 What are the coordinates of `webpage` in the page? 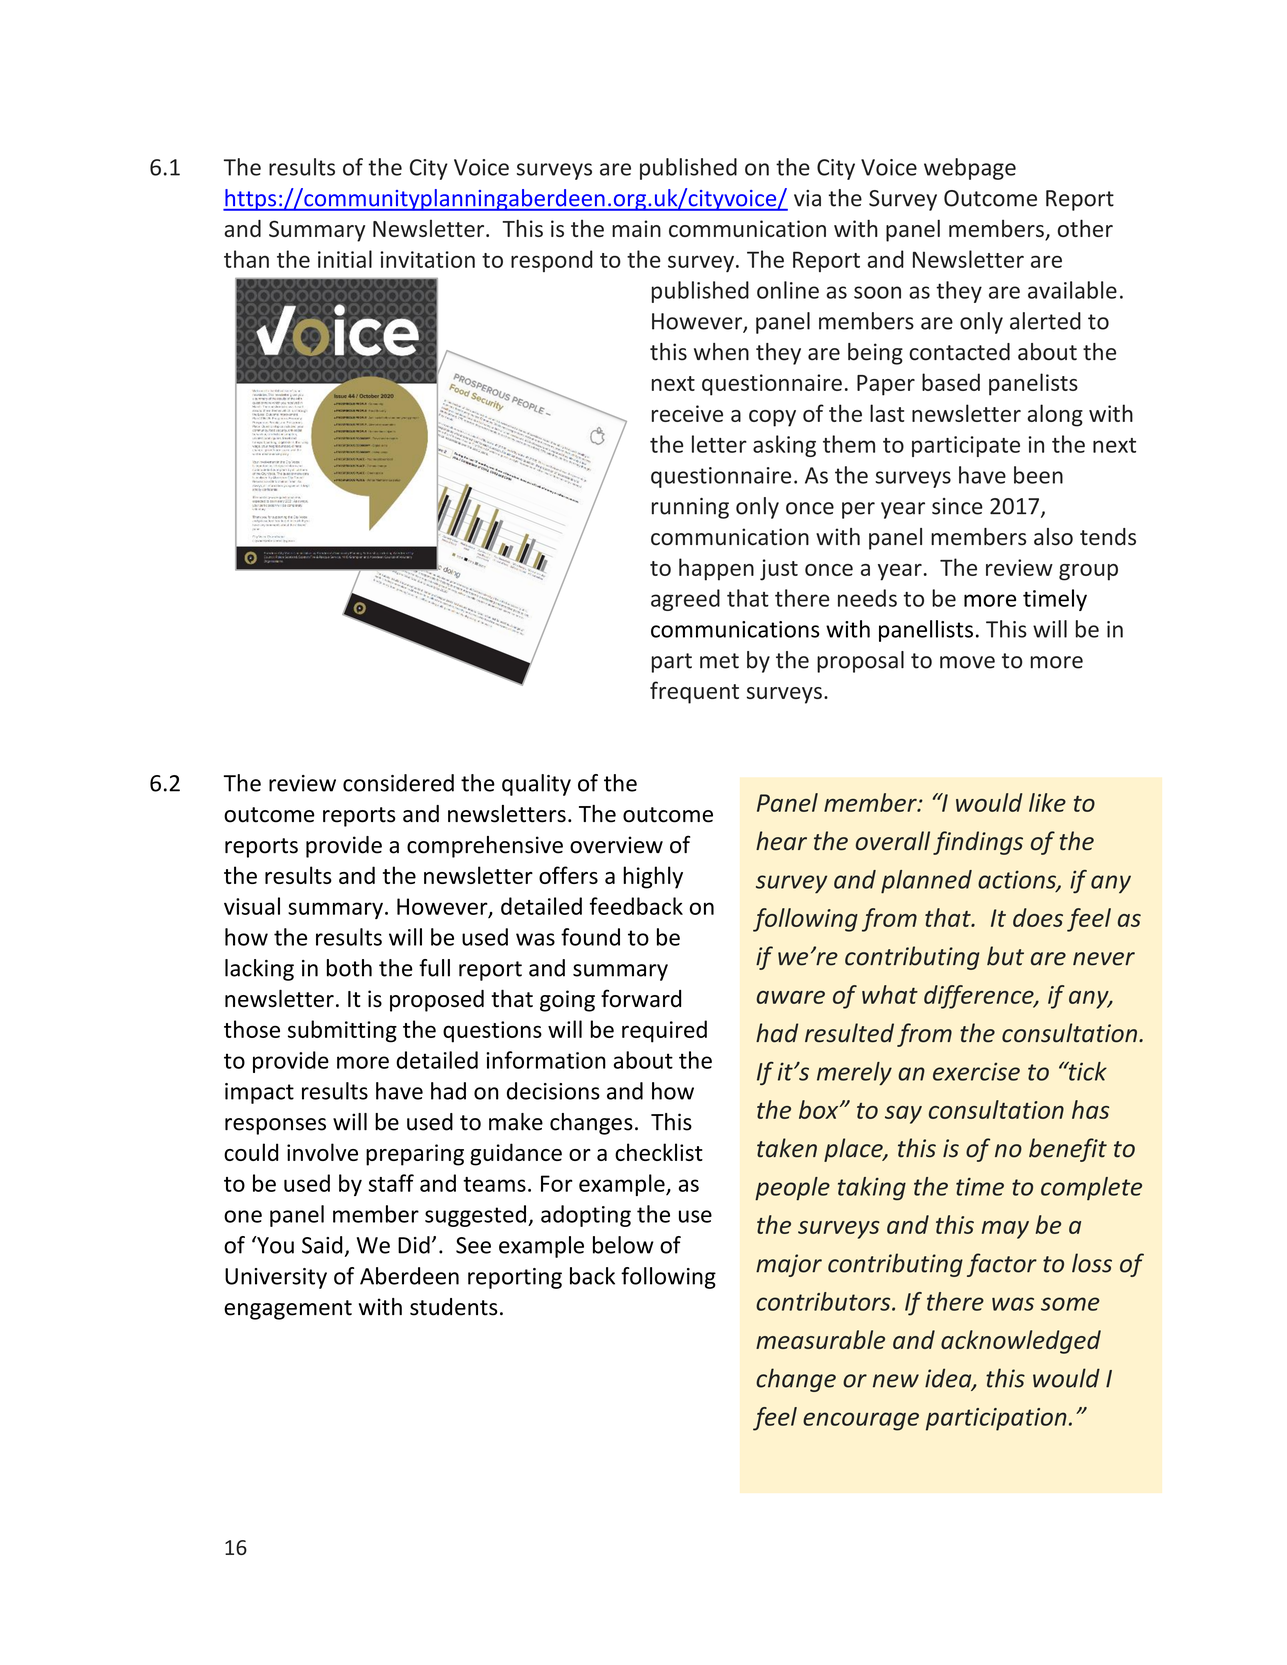 It's located at (970, 169).
